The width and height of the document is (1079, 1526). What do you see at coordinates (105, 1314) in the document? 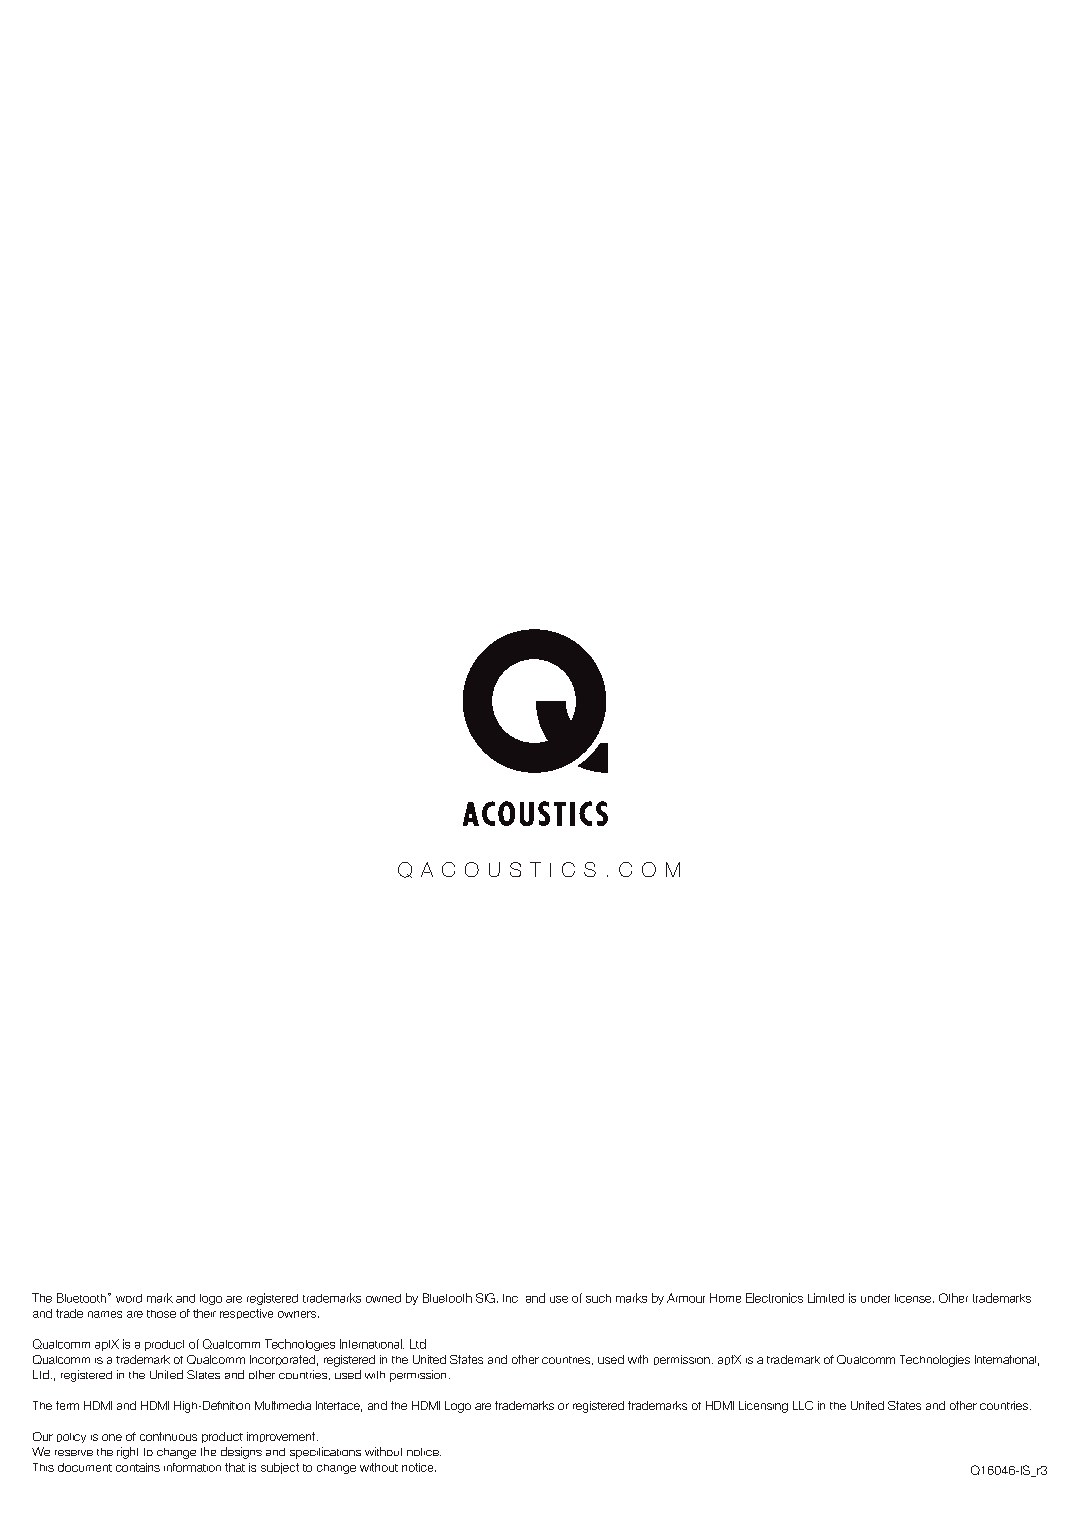
I see `names` at bounding box center [105, 1314].
